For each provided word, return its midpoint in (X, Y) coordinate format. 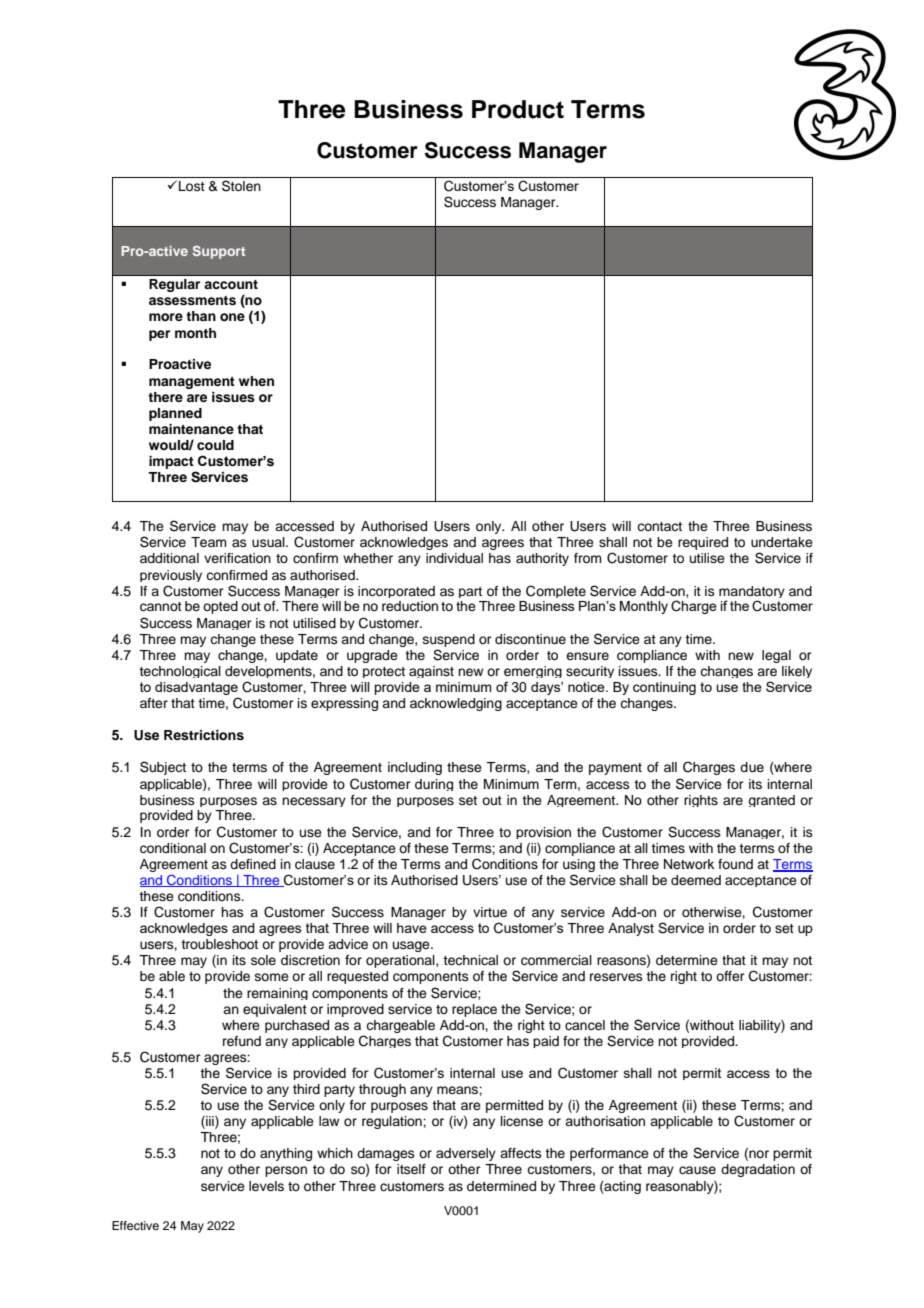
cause (697, 1170)
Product (518, 109)
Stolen (241, 186)
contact (659, 526)
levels (266, 1186)
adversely (466, 1154)
